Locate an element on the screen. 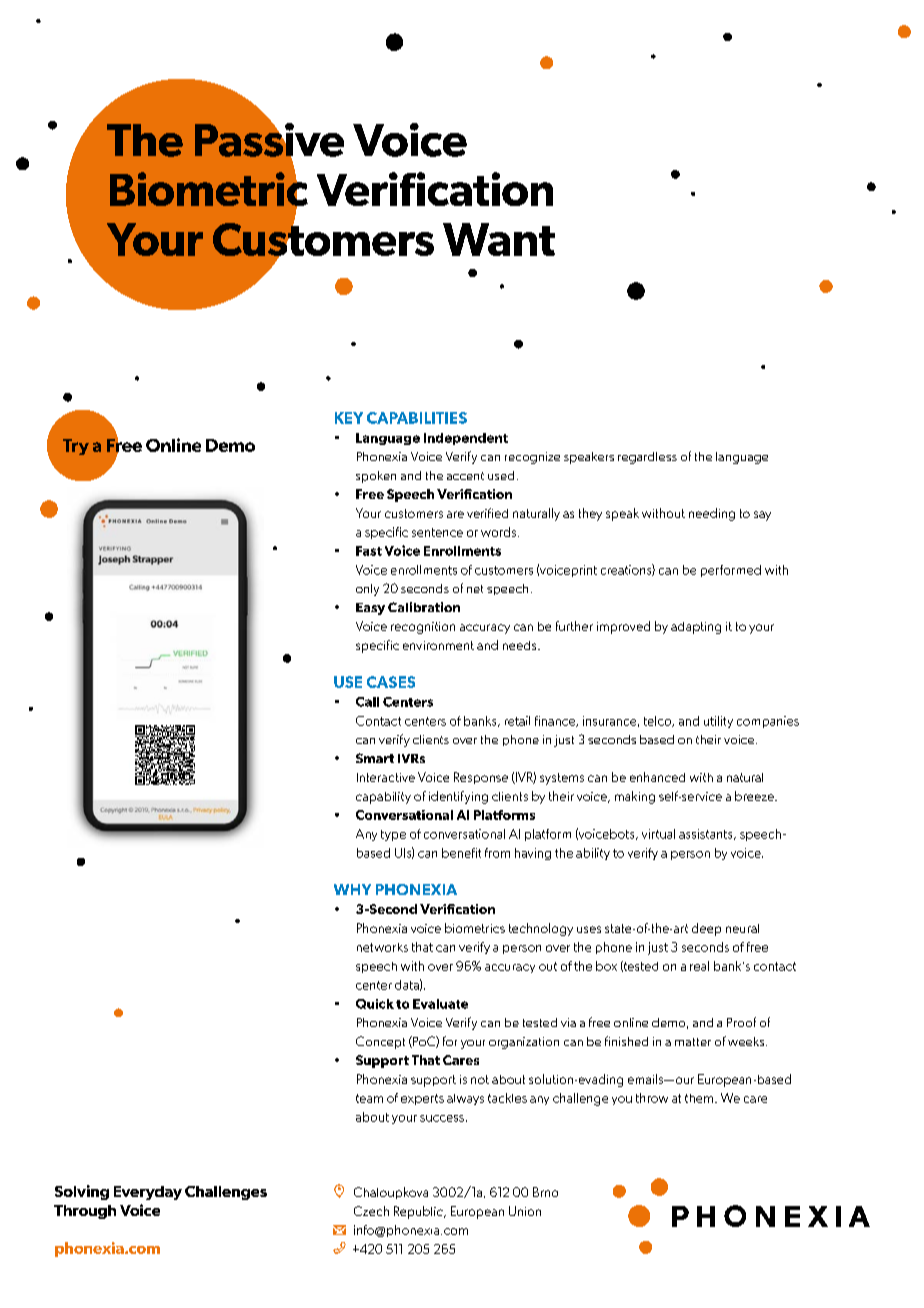 This screenshot has height=1308, width=924. assistants is located at coordinates (707, 834).
